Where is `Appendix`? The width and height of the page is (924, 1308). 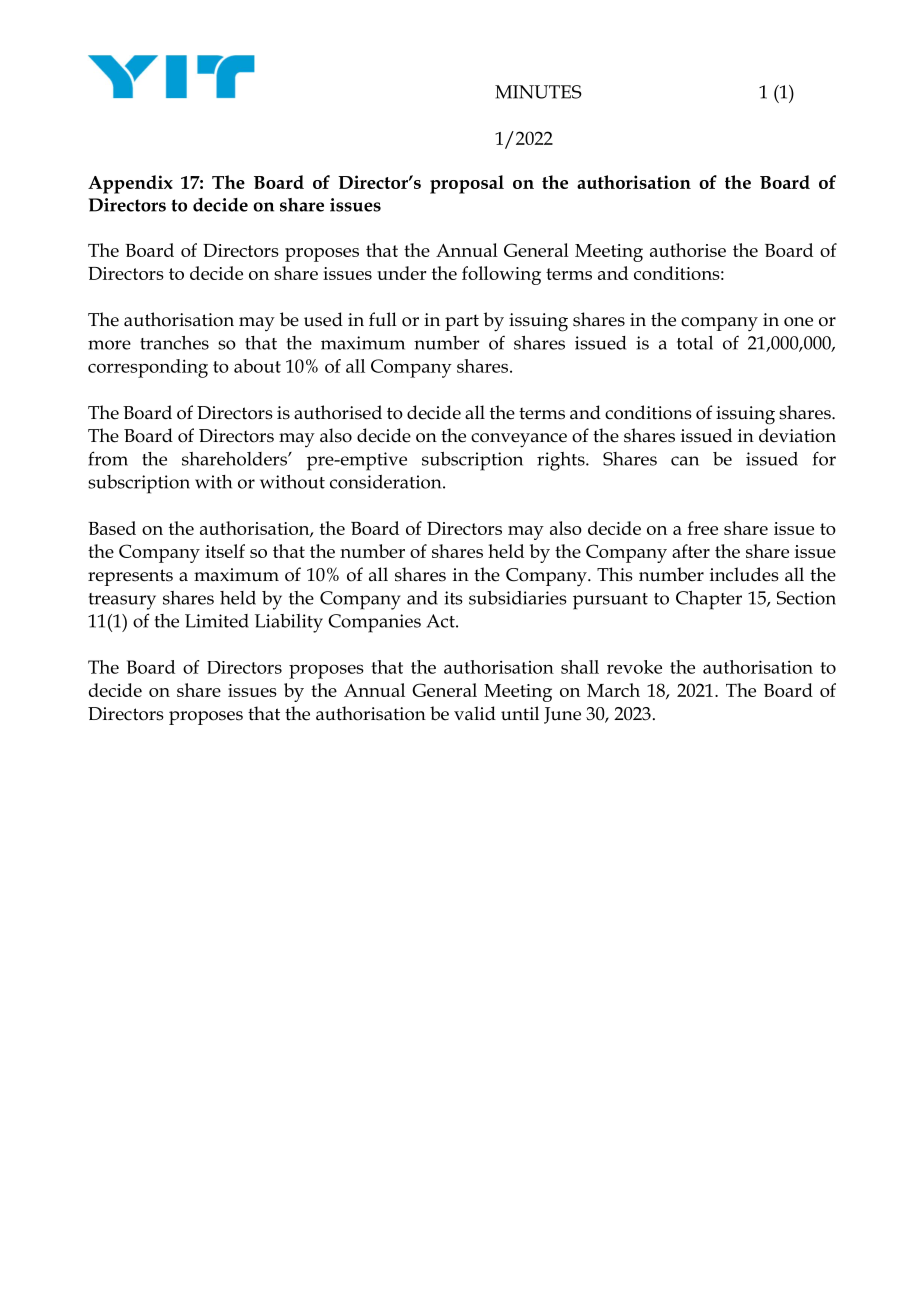 Appendix is located at coordinates (130, 184).
